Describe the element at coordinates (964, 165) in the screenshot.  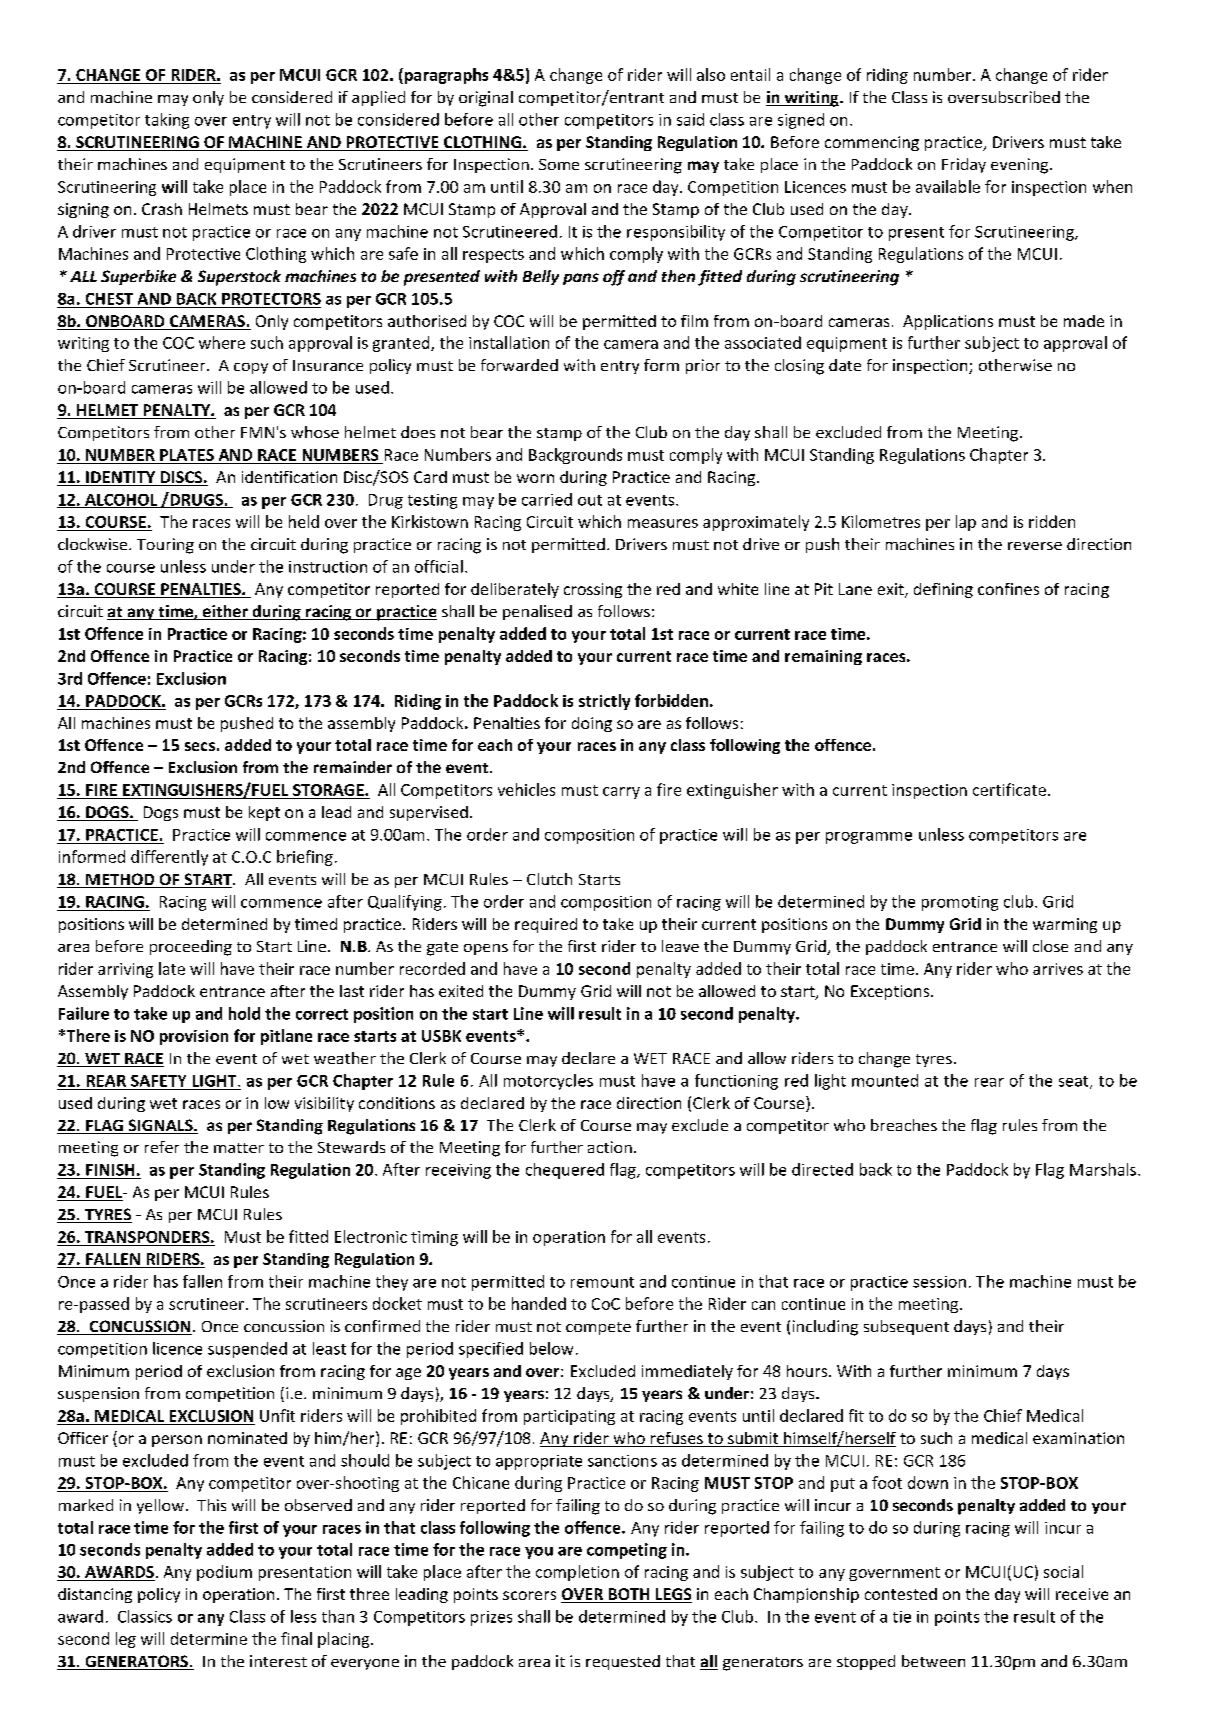
I see `Friday` at that location.
